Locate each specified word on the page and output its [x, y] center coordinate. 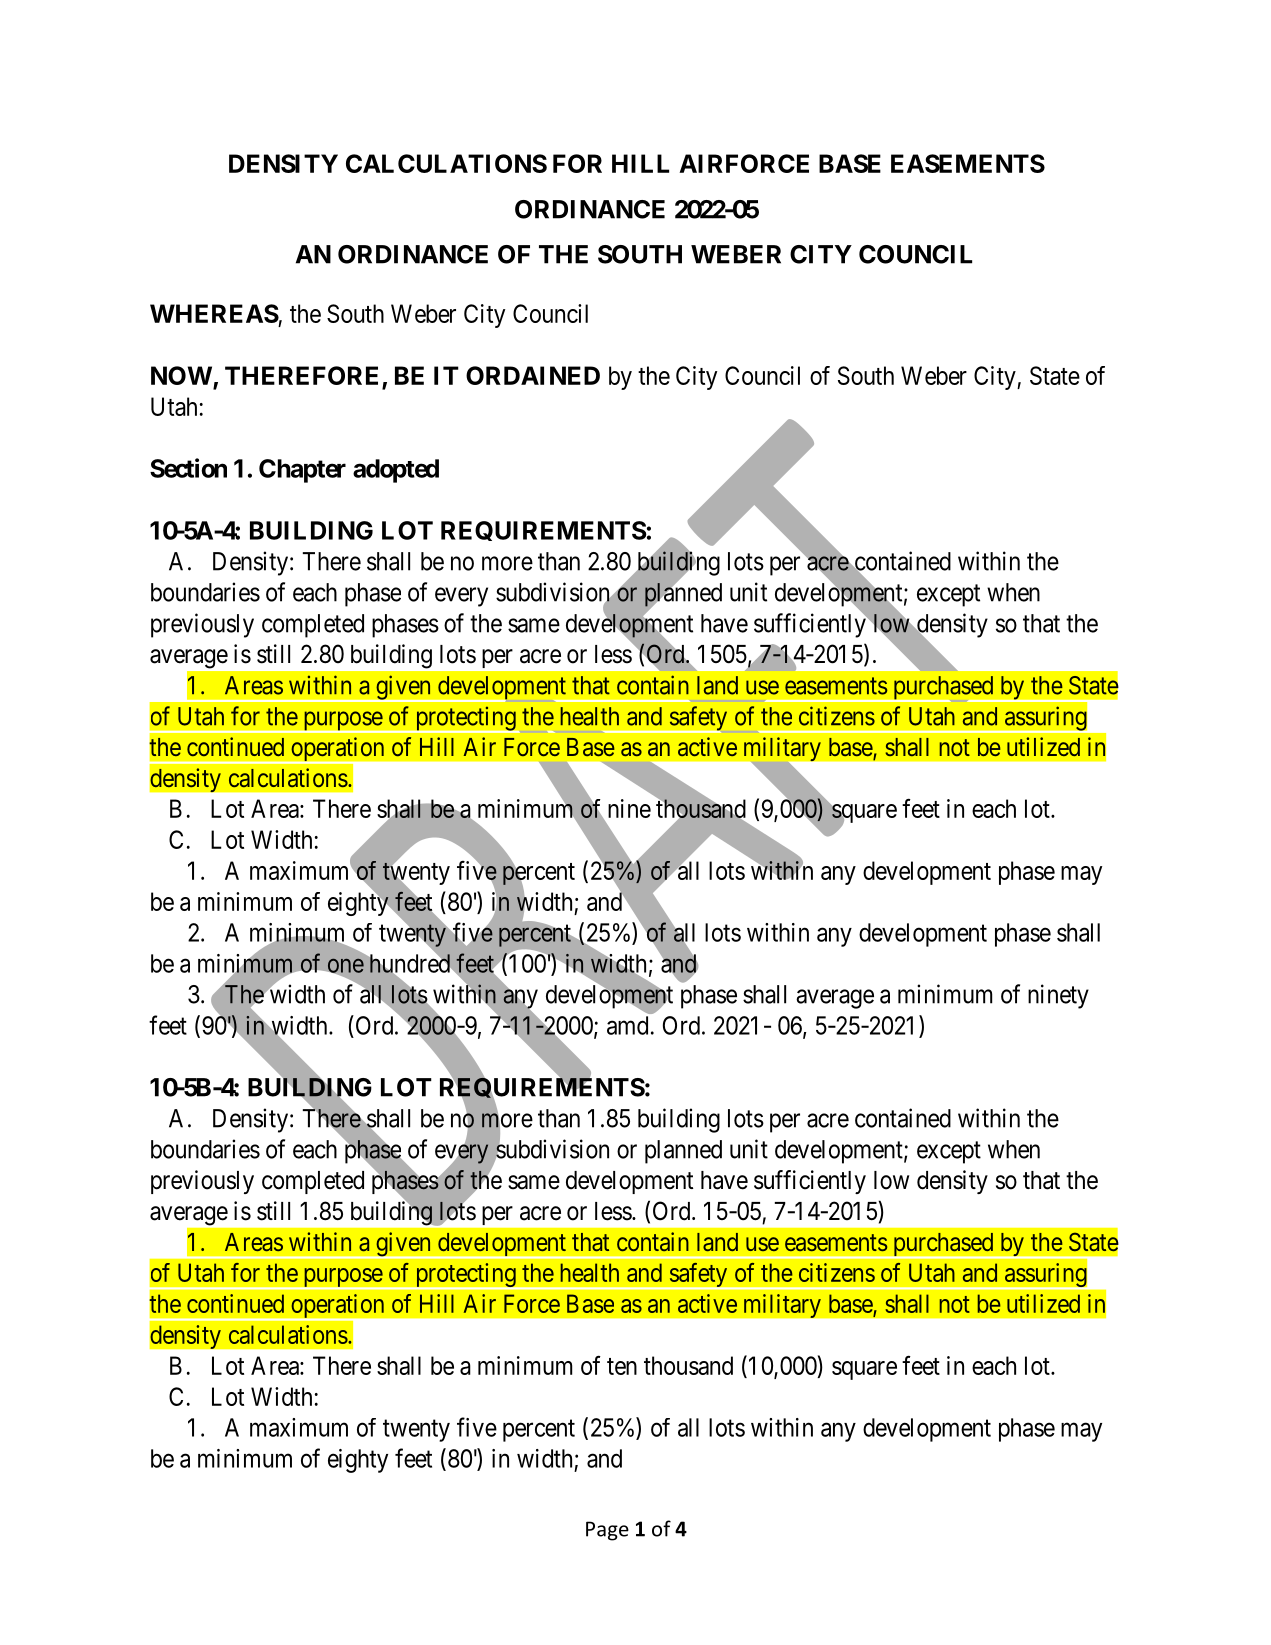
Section [188, 468]
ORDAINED [533, 375]
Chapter [302, 471]
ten [622, 1366]
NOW [182, 377]
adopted [396, 471]
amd [627, 1025]
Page [607, 1531]
